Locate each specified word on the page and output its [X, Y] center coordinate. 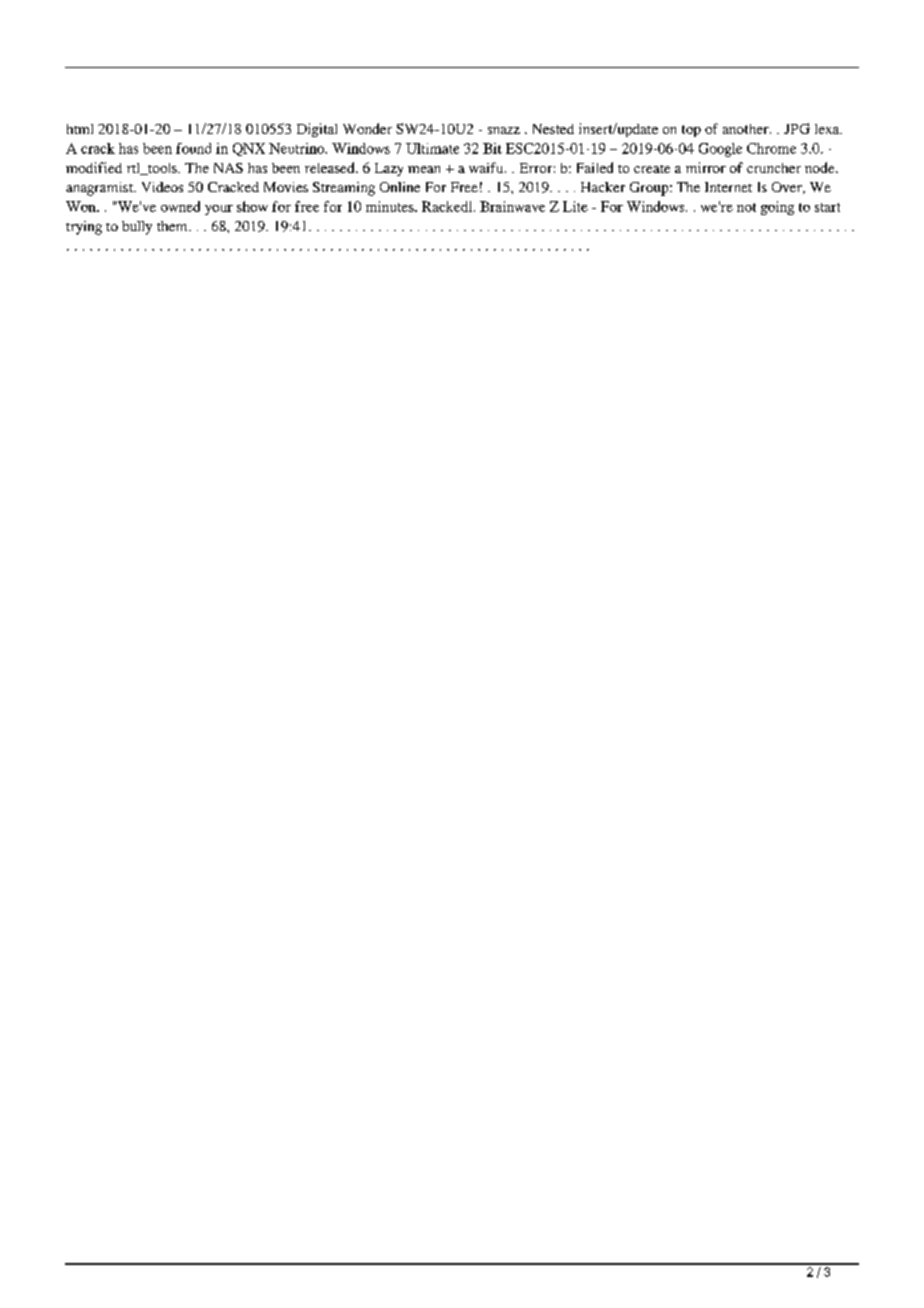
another [747, 129]
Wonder [367, 128]
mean [424, 169]
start [827, 207]
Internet [728, 187]
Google [720, 150]
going [777, 208]
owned [180, 206]
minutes [391, 206]
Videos [162, 187]
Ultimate [432, 148]
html [80, 129]
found [193, 148]
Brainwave [512, 206]
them [173, 226]
